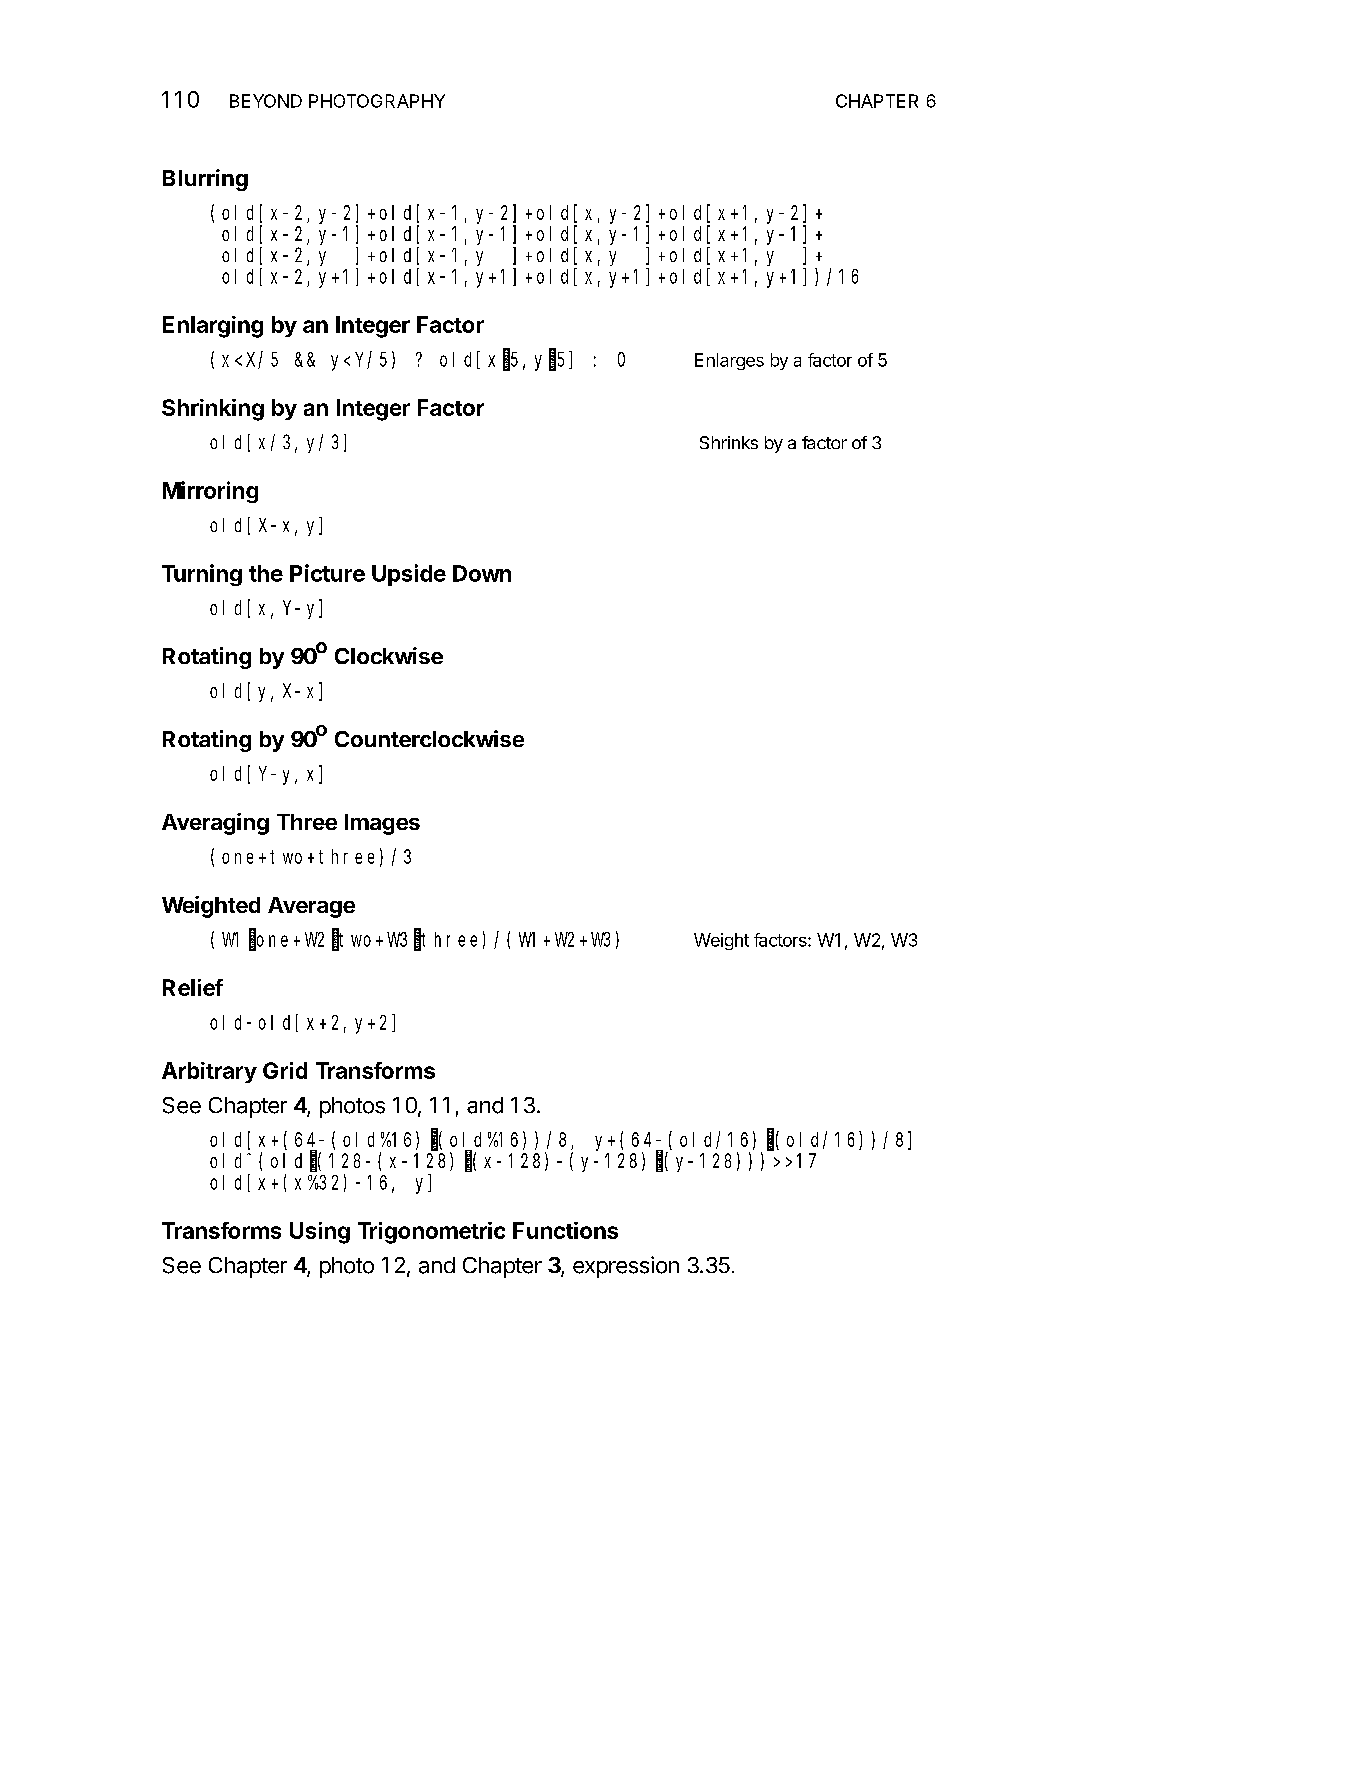  Describe the element at coordinates (266, 101) in the page. I see `BEYOND` at that location.
